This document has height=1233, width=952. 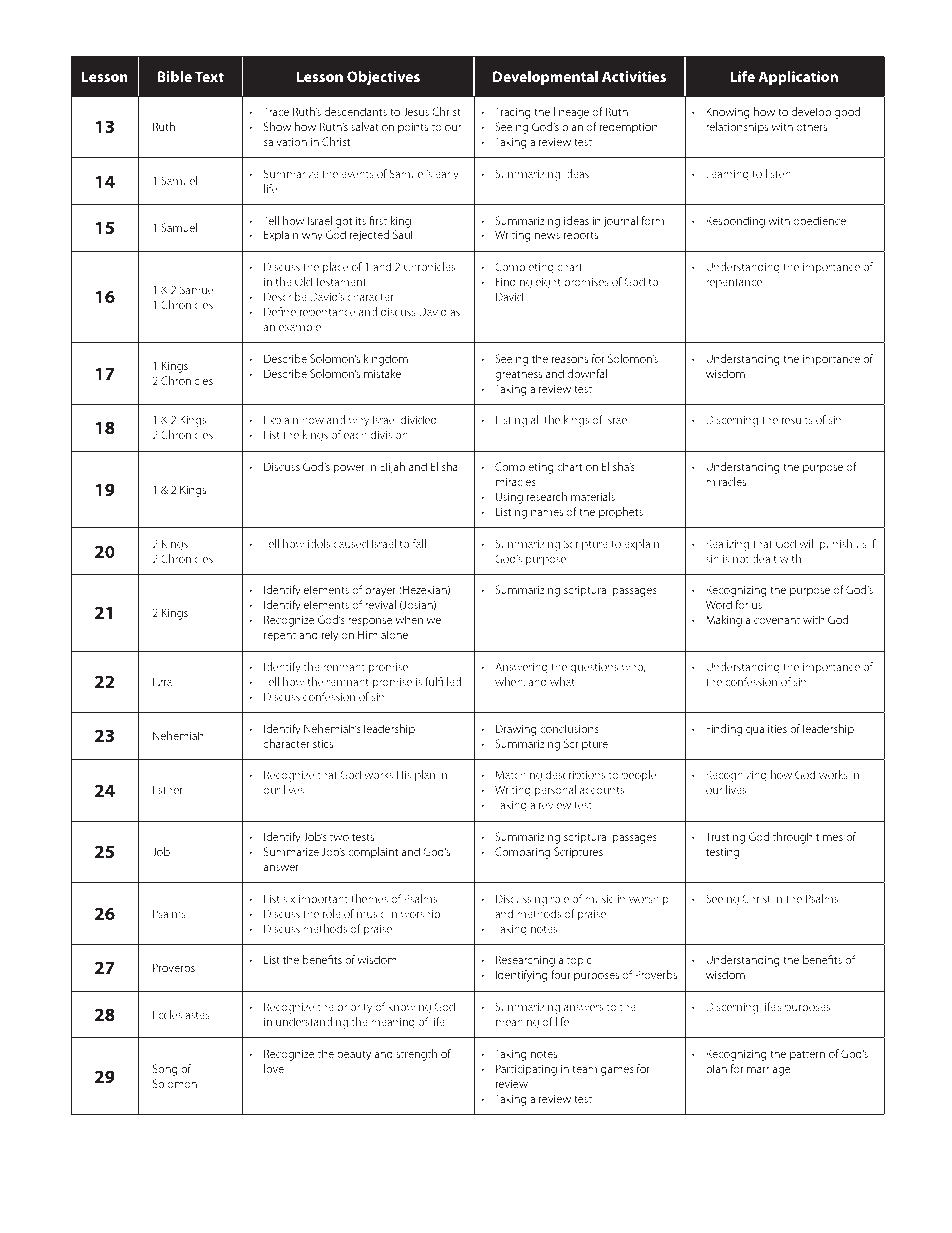 I want to click on relationships, so click(x=737, y=128).
